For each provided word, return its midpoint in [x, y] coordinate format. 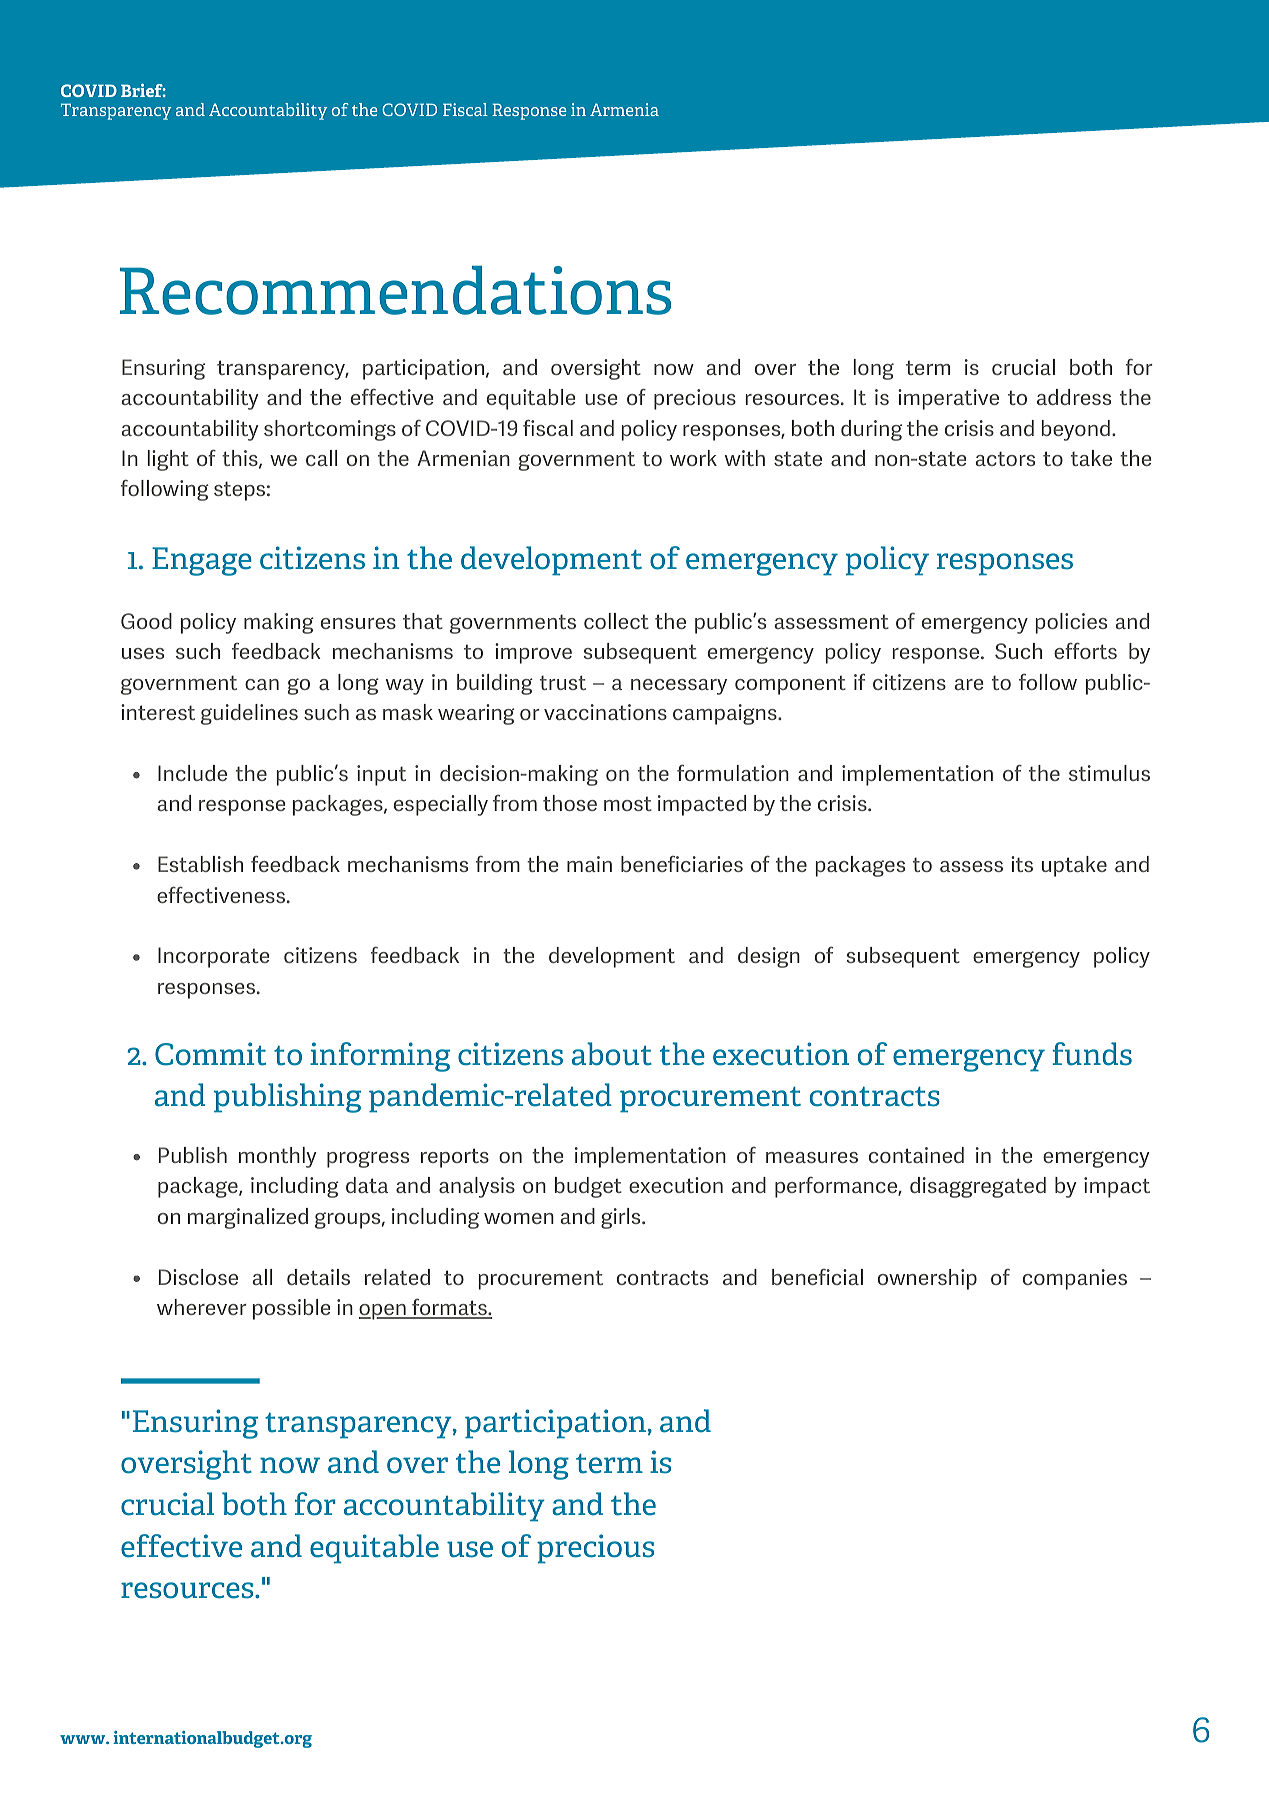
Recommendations [395, 290]
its [1022, 864]
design [769, 957]
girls [622, 1218]
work [693, 458]
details [318, 1277]
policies [1071, 623]
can [262, 684]
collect [616, 621]
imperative [948, 399]
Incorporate [213, 957]
